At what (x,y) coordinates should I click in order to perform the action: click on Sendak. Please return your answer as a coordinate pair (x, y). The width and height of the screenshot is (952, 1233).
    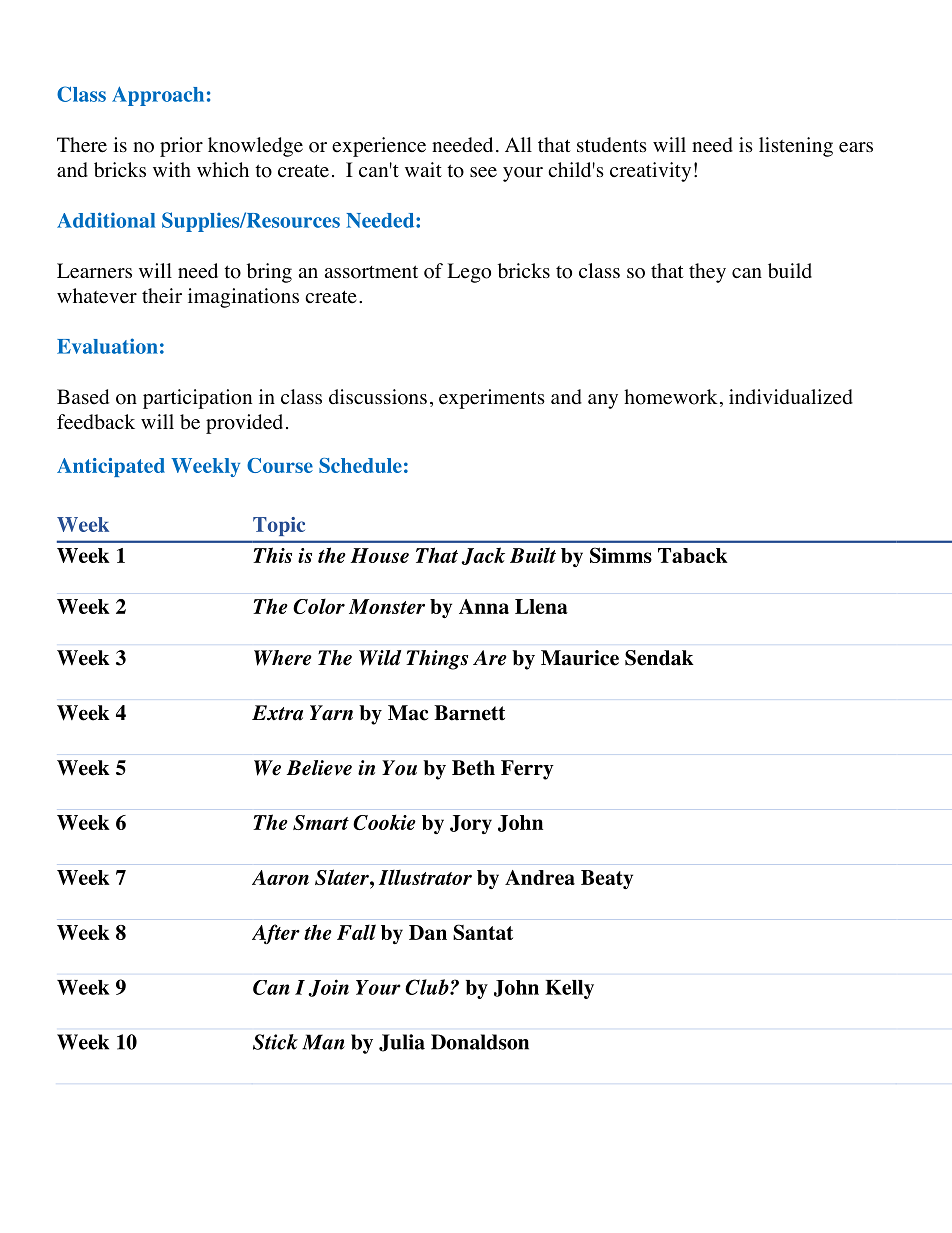
    Looking at the image, I should click on (659, 658).
